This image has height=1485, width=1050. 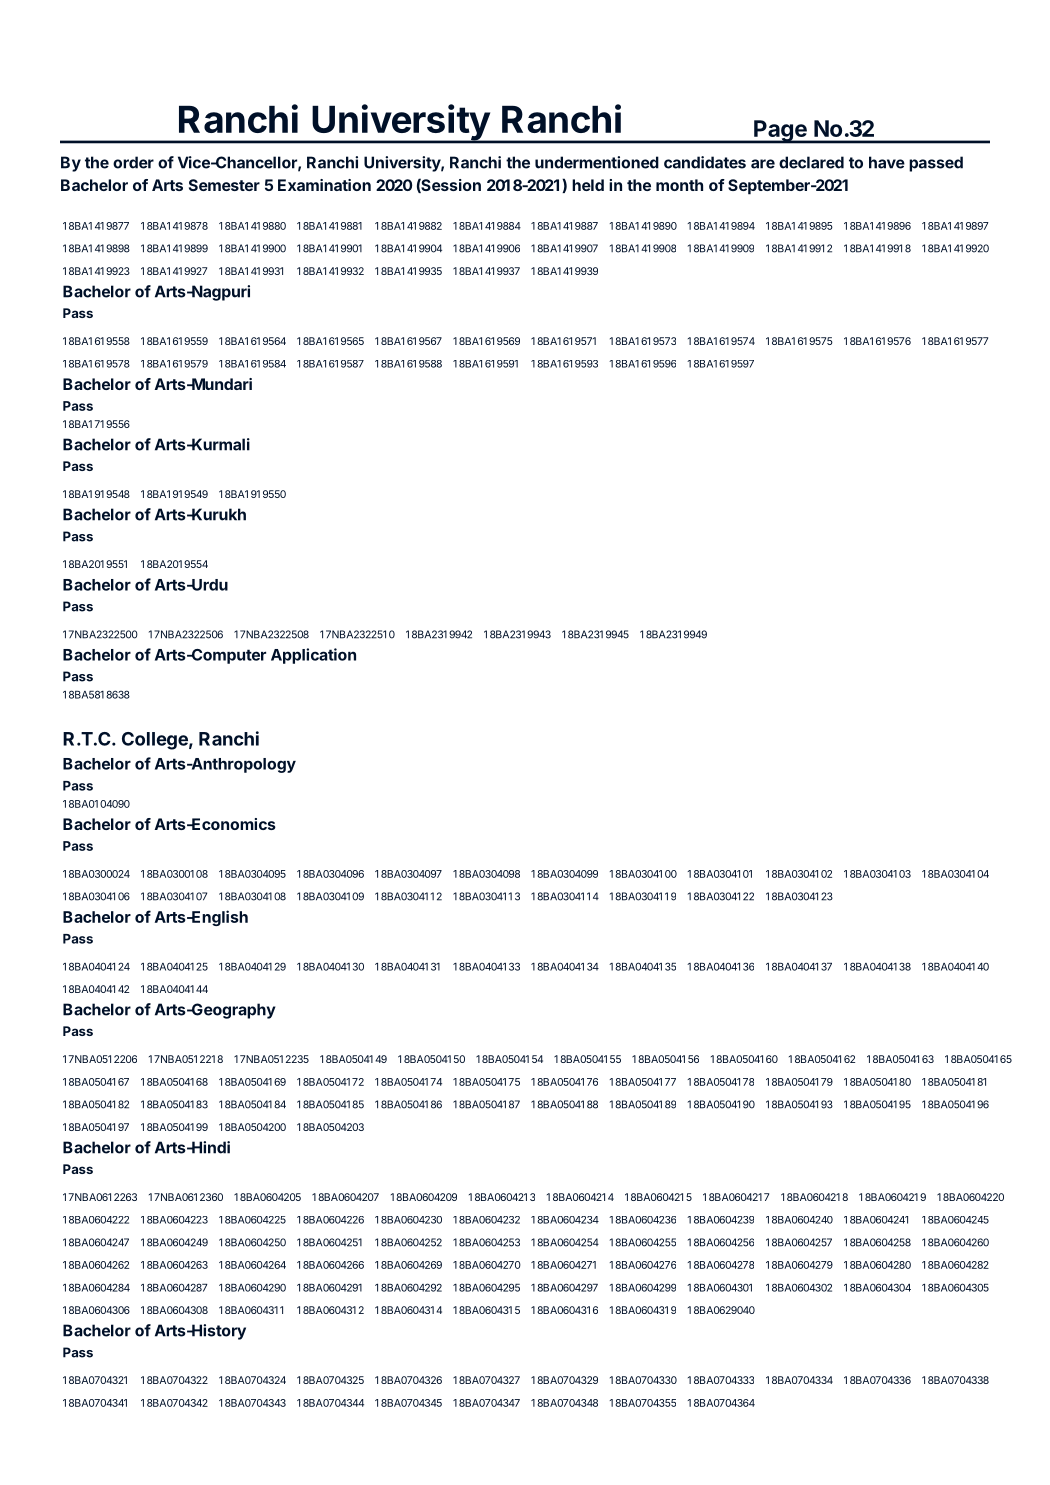 I want to click on Examination, so click(x=324, y=185).
